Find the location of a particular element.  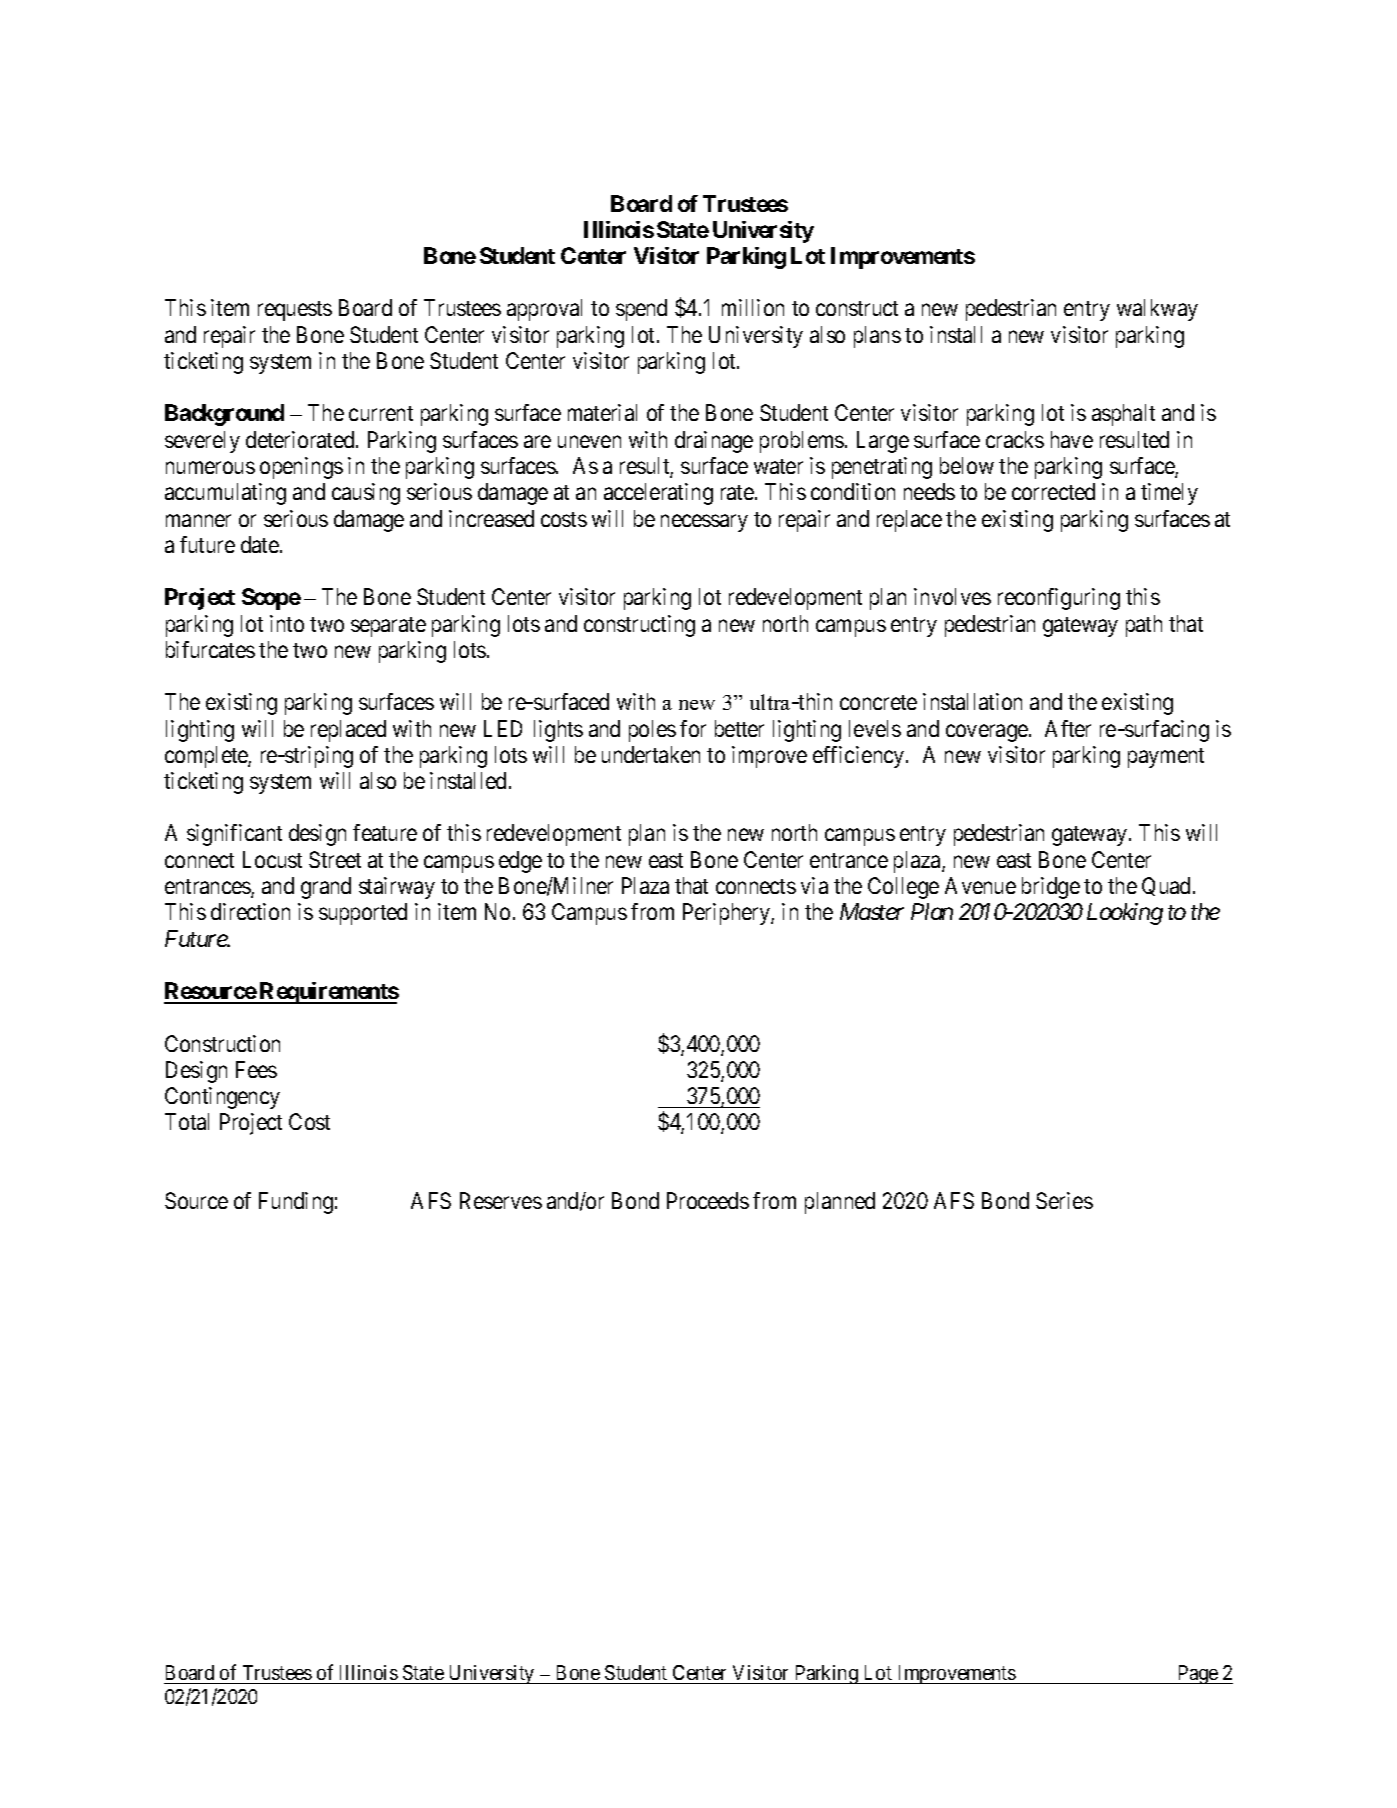

walkway is located at coordinates (1157, 310).
